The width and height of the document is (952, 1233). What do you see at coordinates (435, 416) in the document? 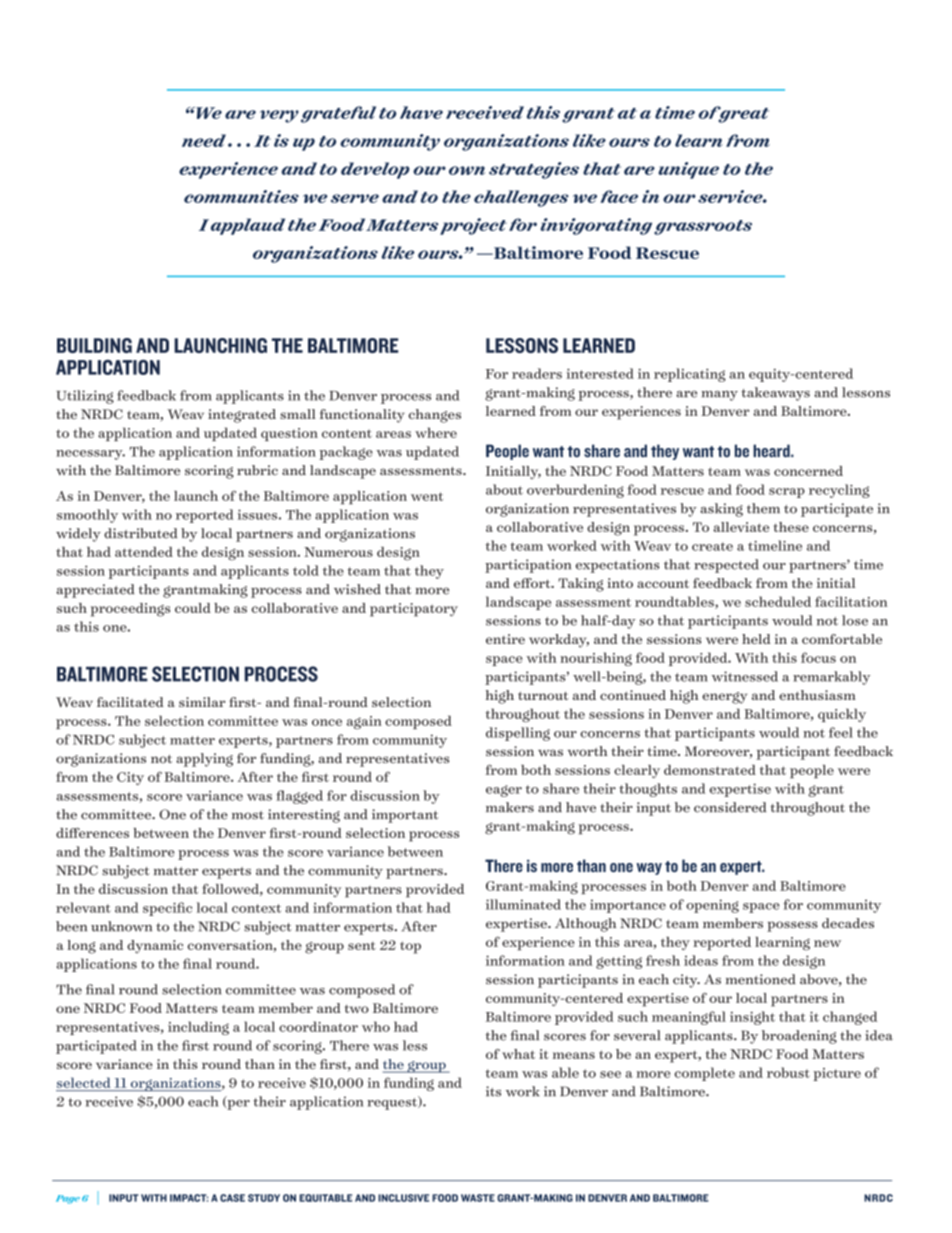
I see `changes` at bounding box center [435, 416].
